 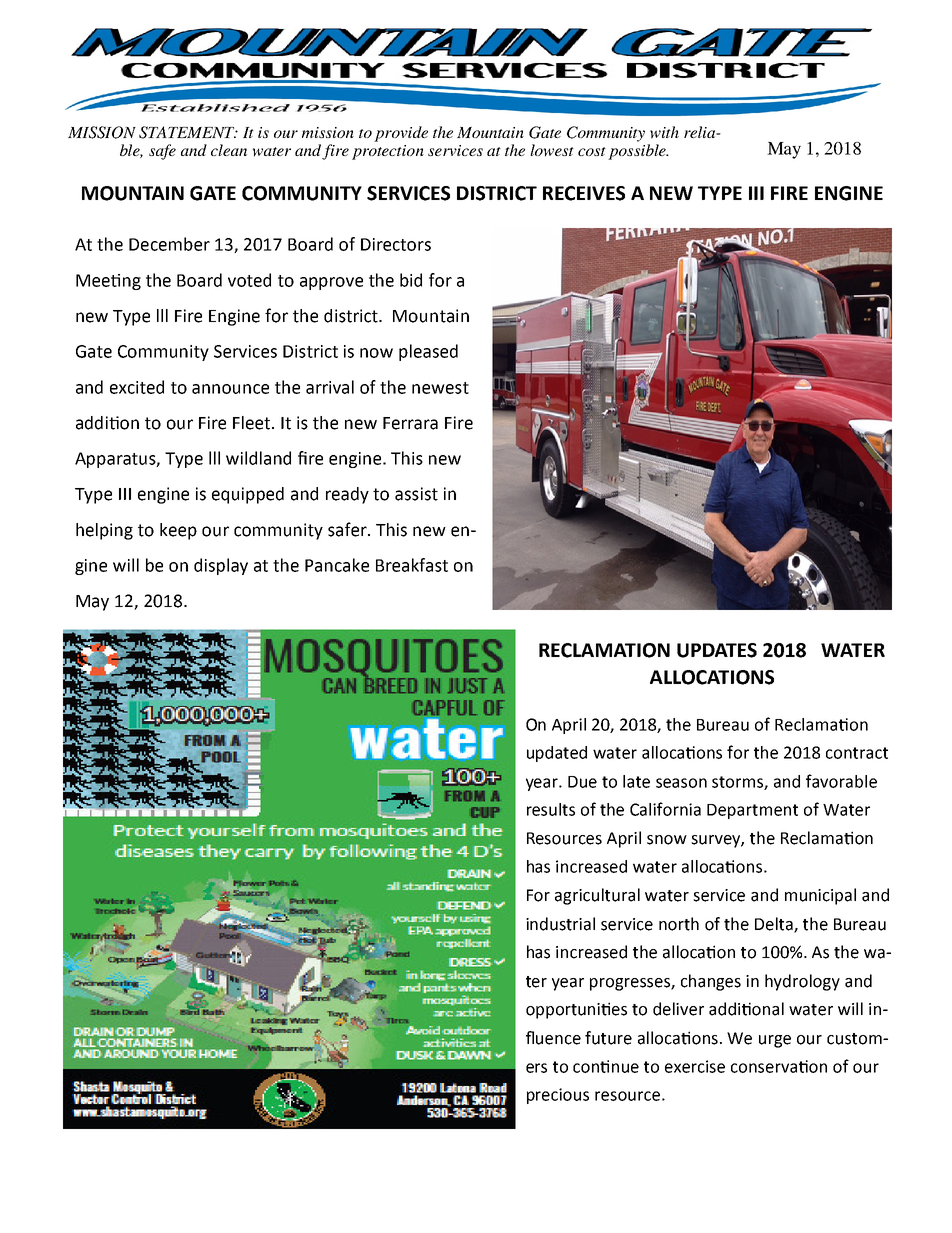 I want to click on precious, so click(x=558, y=1096).
